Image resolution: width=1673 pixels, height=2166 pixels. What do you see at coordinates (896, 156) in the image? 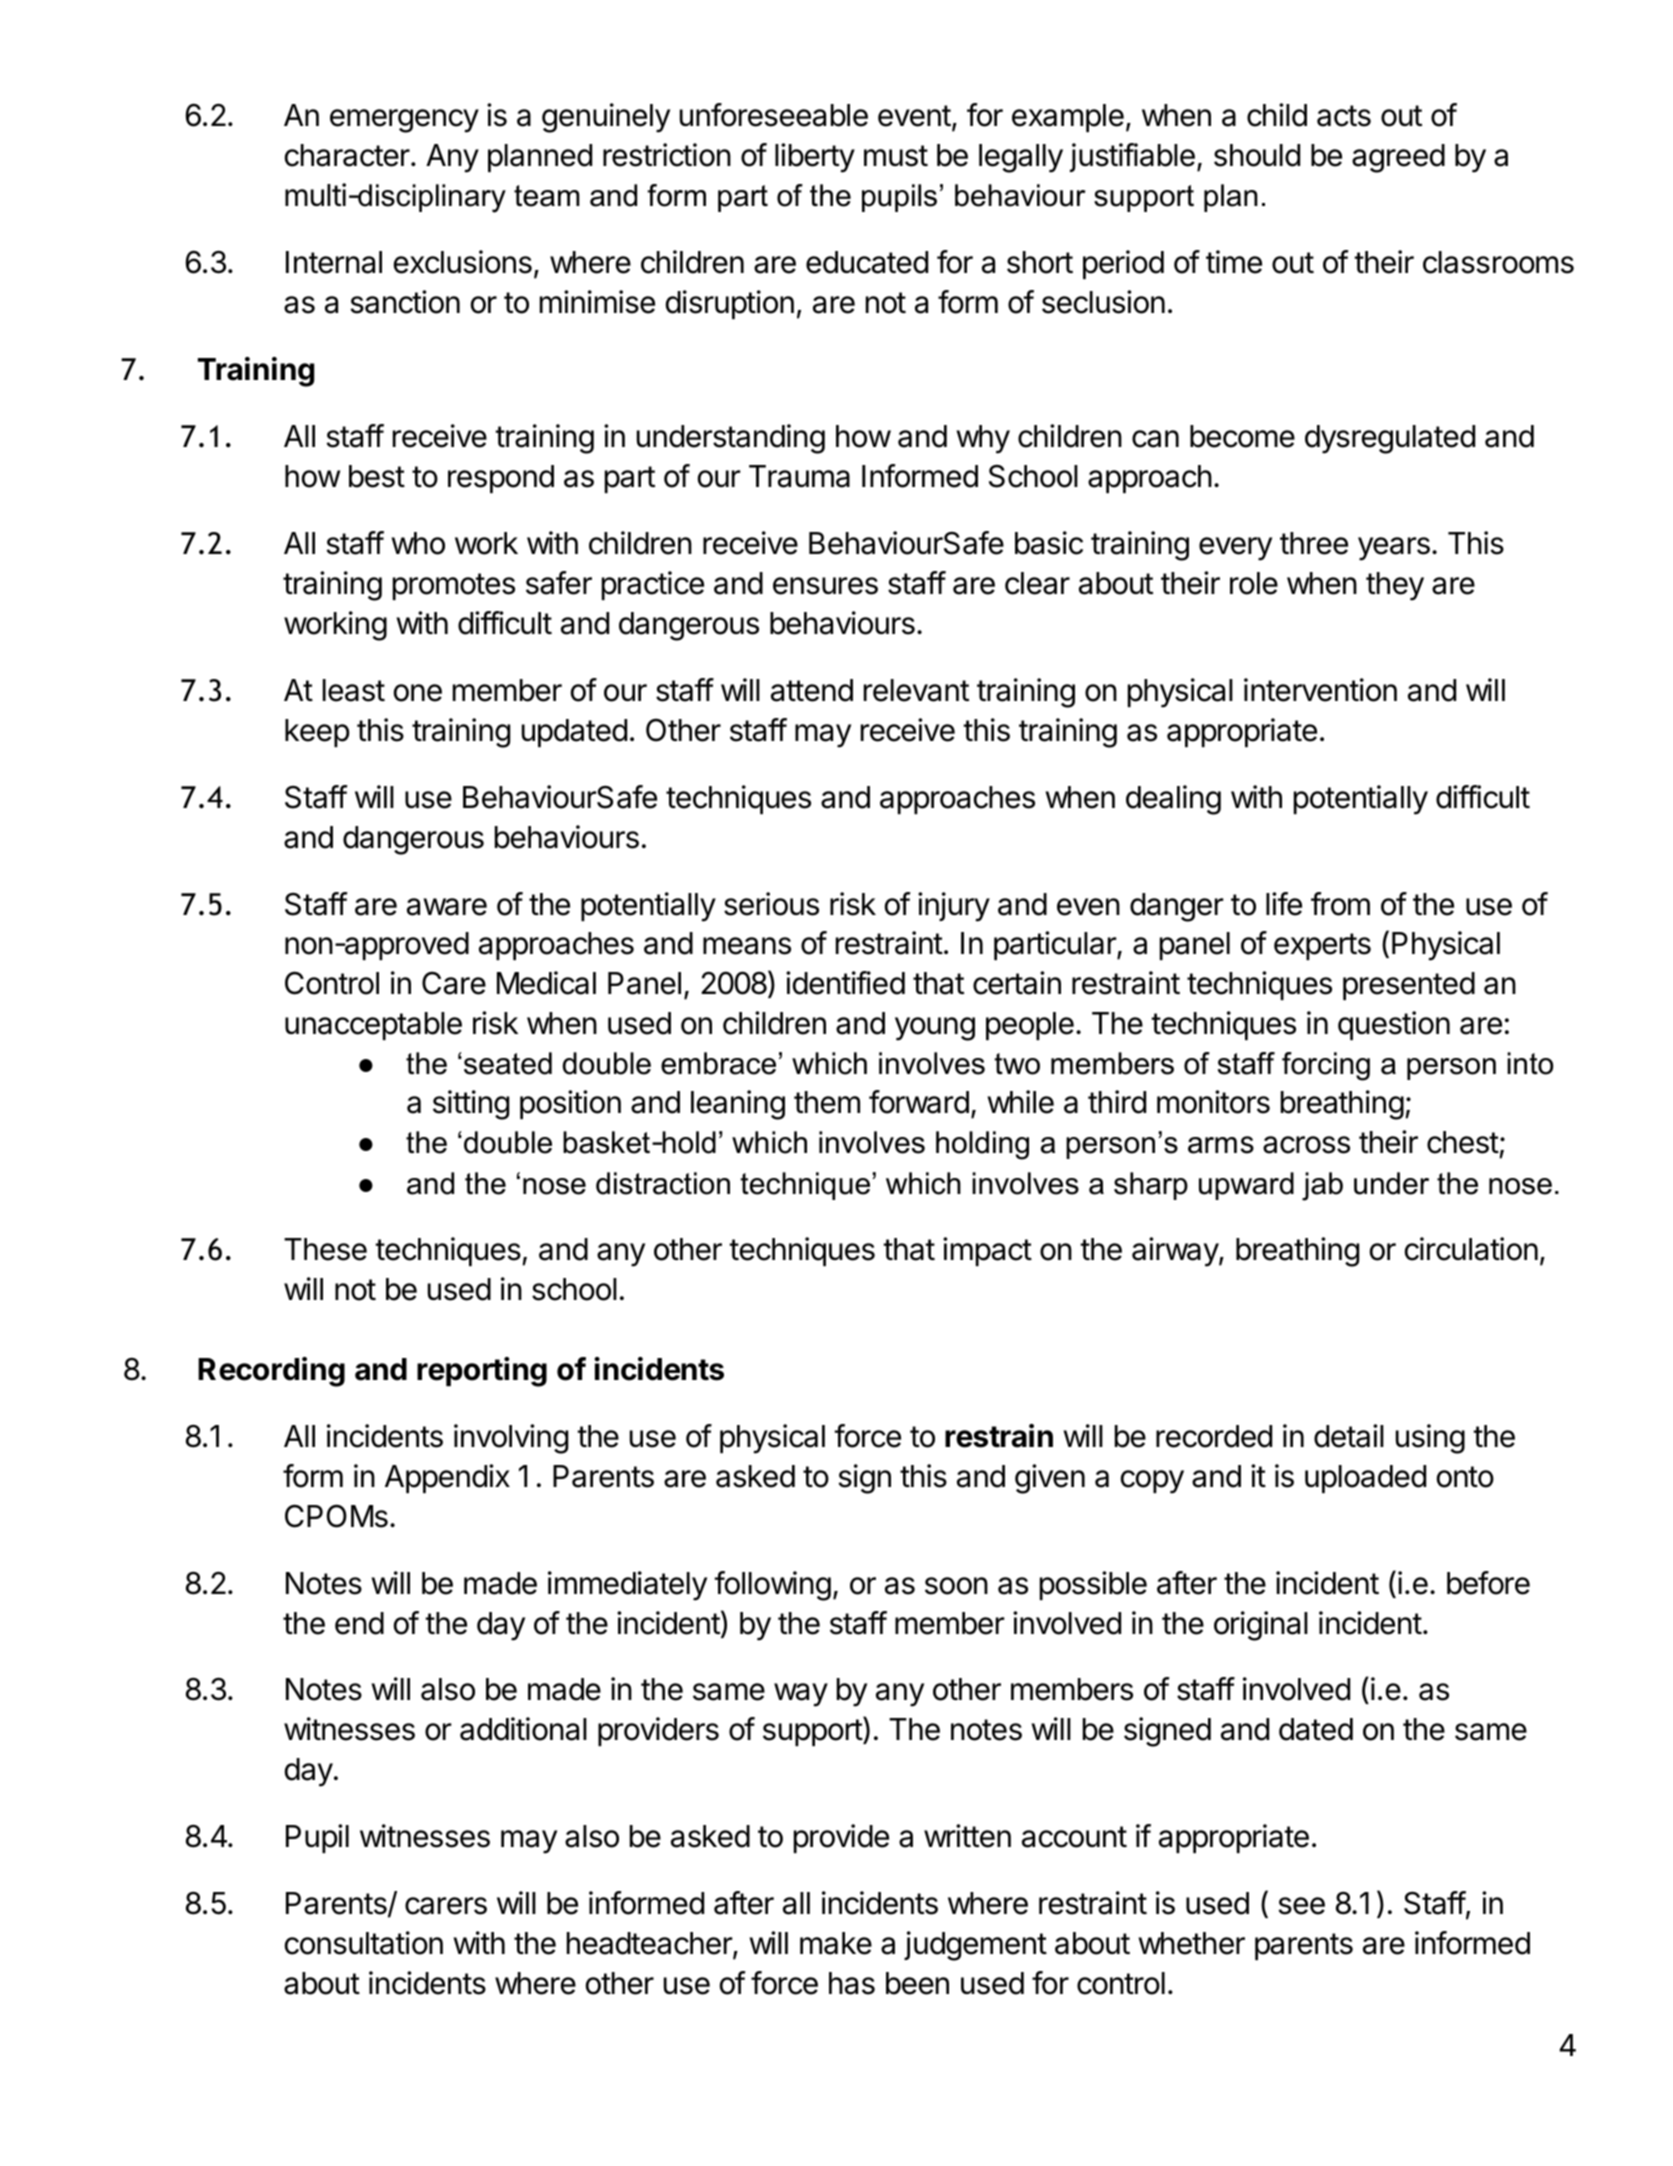
I see `must` at bounding box center [896, 156].
